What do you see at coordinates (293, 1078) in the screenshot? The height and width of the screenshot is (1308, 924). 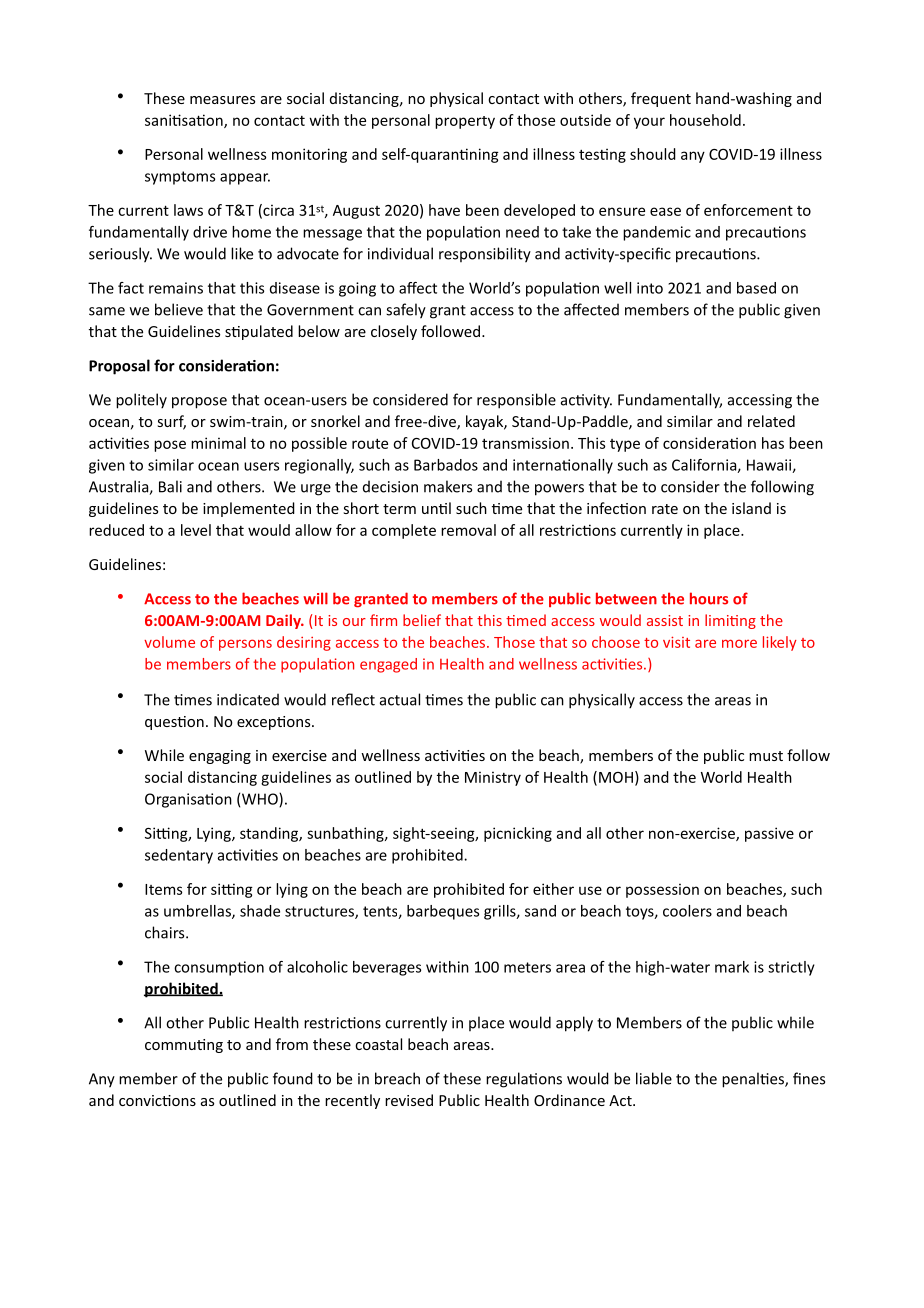 I see `found` at bounding box center [293, 1078].
